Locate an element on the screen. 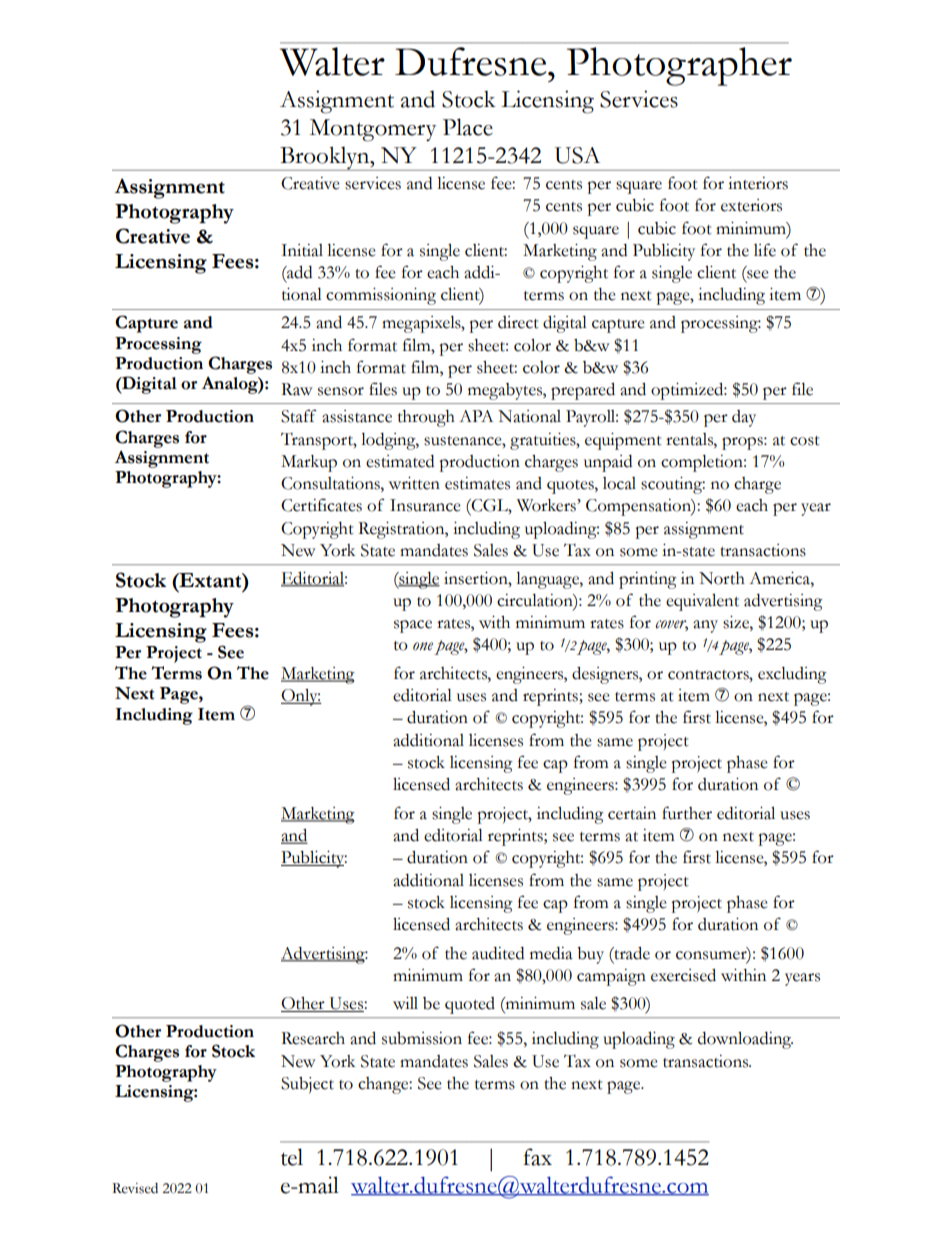  tel is located at coordinates (292, 1157).
